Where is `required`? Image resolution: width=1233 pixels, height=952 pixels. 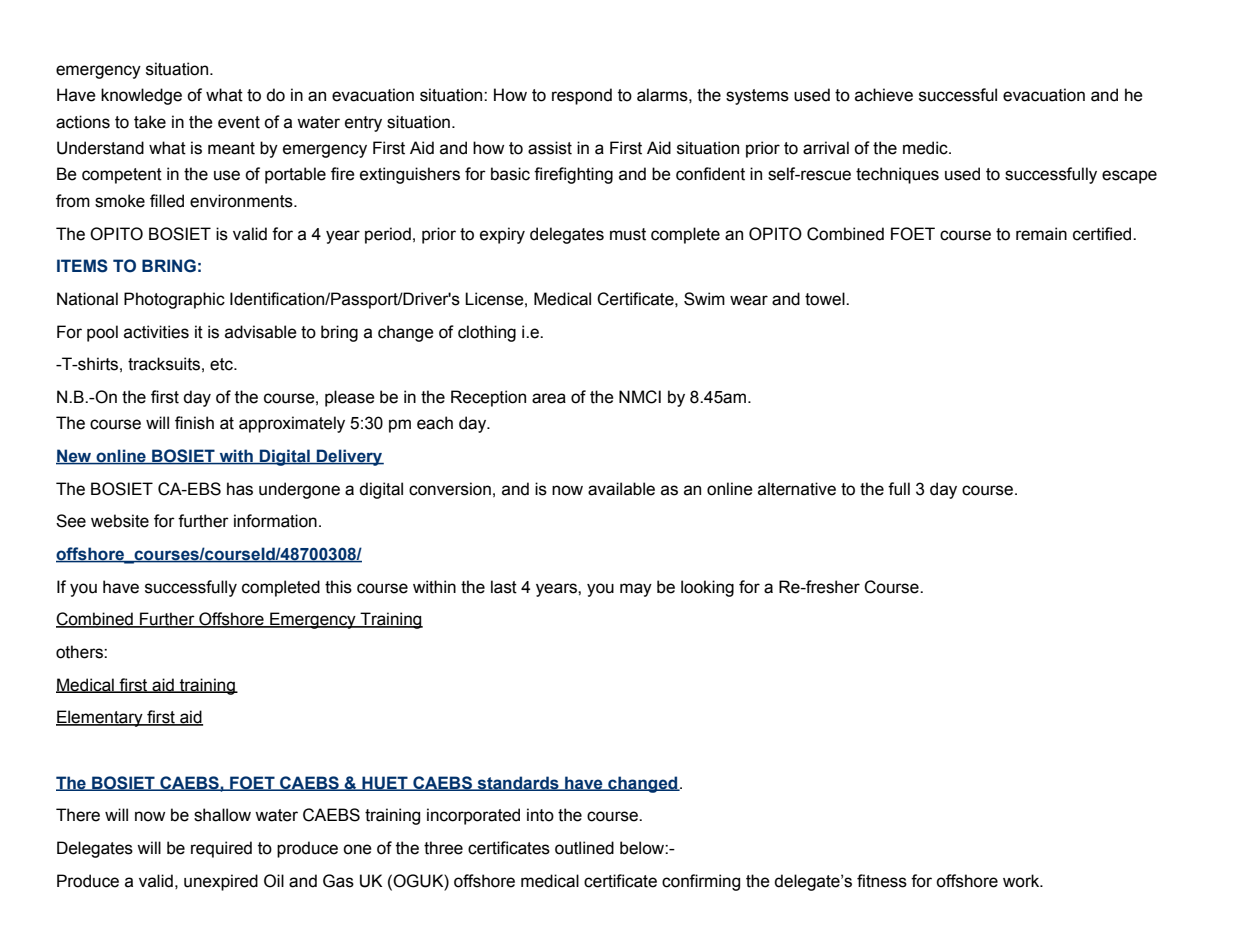 required is located at coordinates (221, 849).
